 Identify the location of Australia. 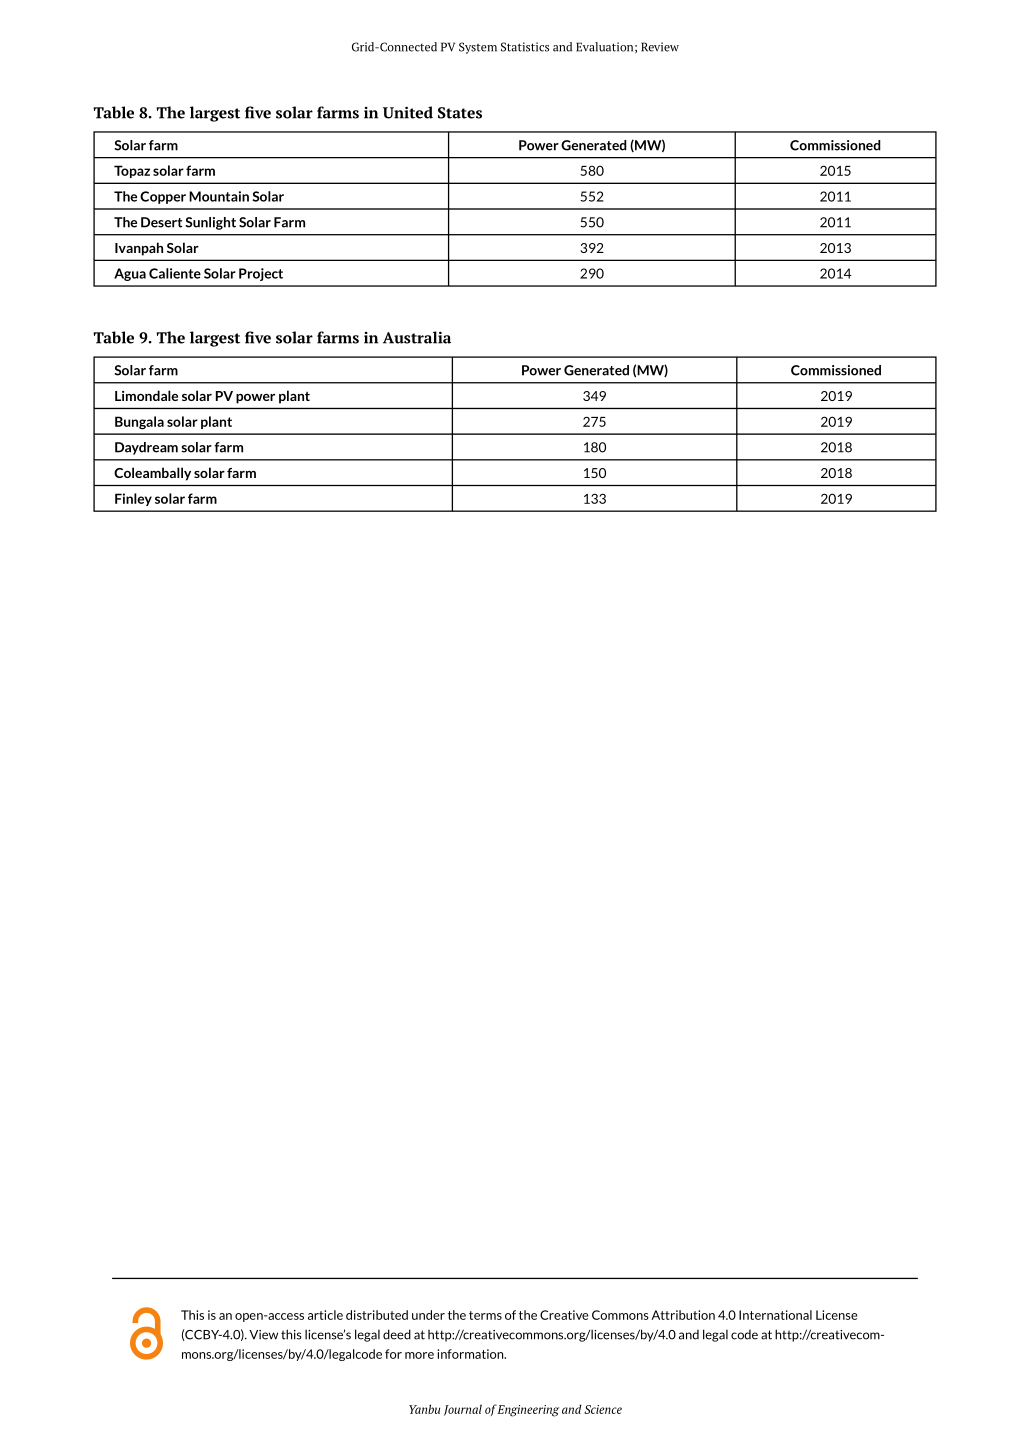
(417, 337).
